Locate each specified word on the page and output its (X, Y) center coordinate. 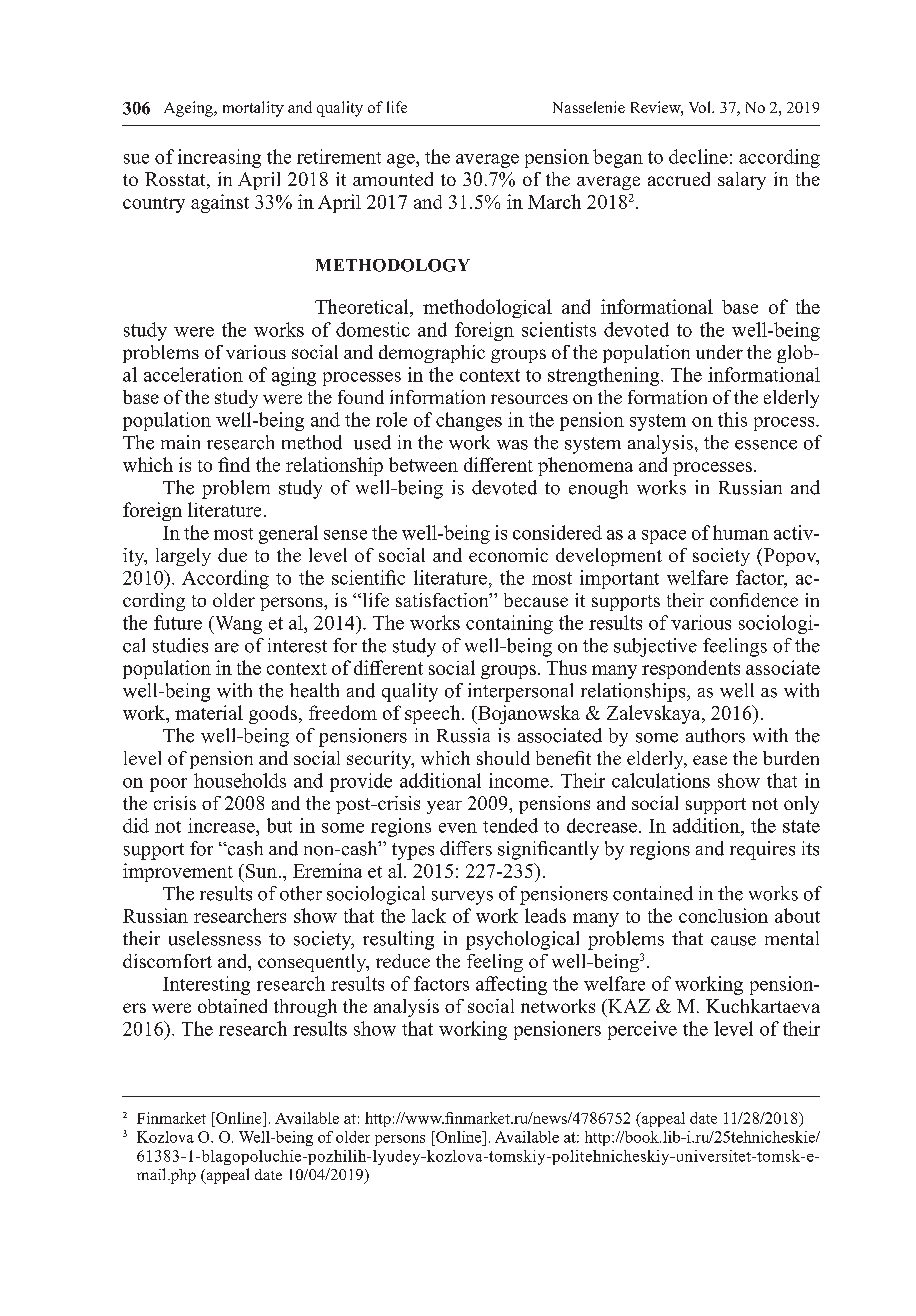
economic (508, 555)
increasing (219, 158)
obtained (232, 1006)
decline (698, 156)
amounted (393, 179)
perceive (642, 1030)
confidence (754, 600)
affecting (511, 985)
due (232, 555)
